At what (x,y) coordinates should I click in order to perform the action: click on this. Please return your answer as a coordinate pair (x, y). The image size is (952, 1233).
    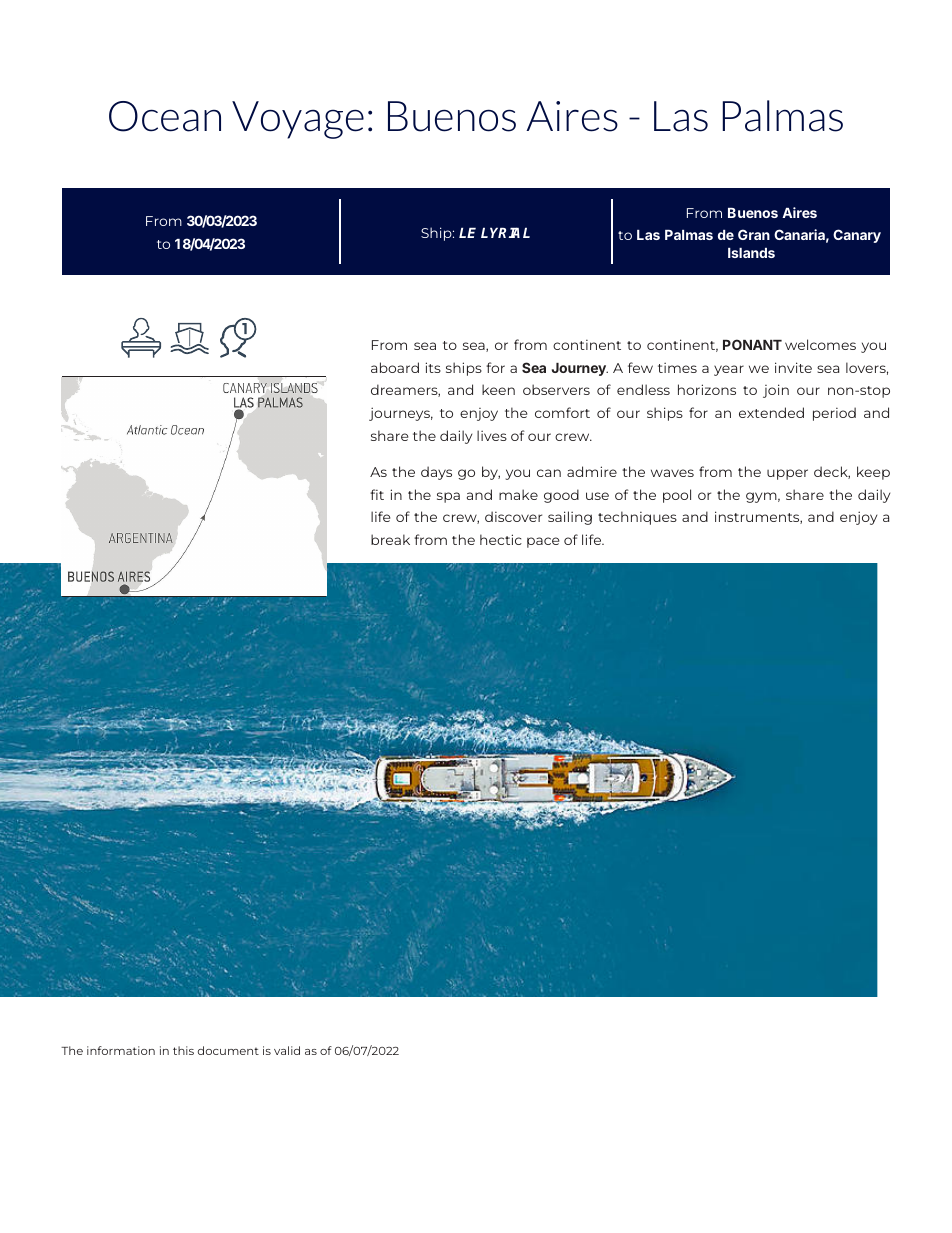
    Looking at the image, I should click on (183, 1050).
